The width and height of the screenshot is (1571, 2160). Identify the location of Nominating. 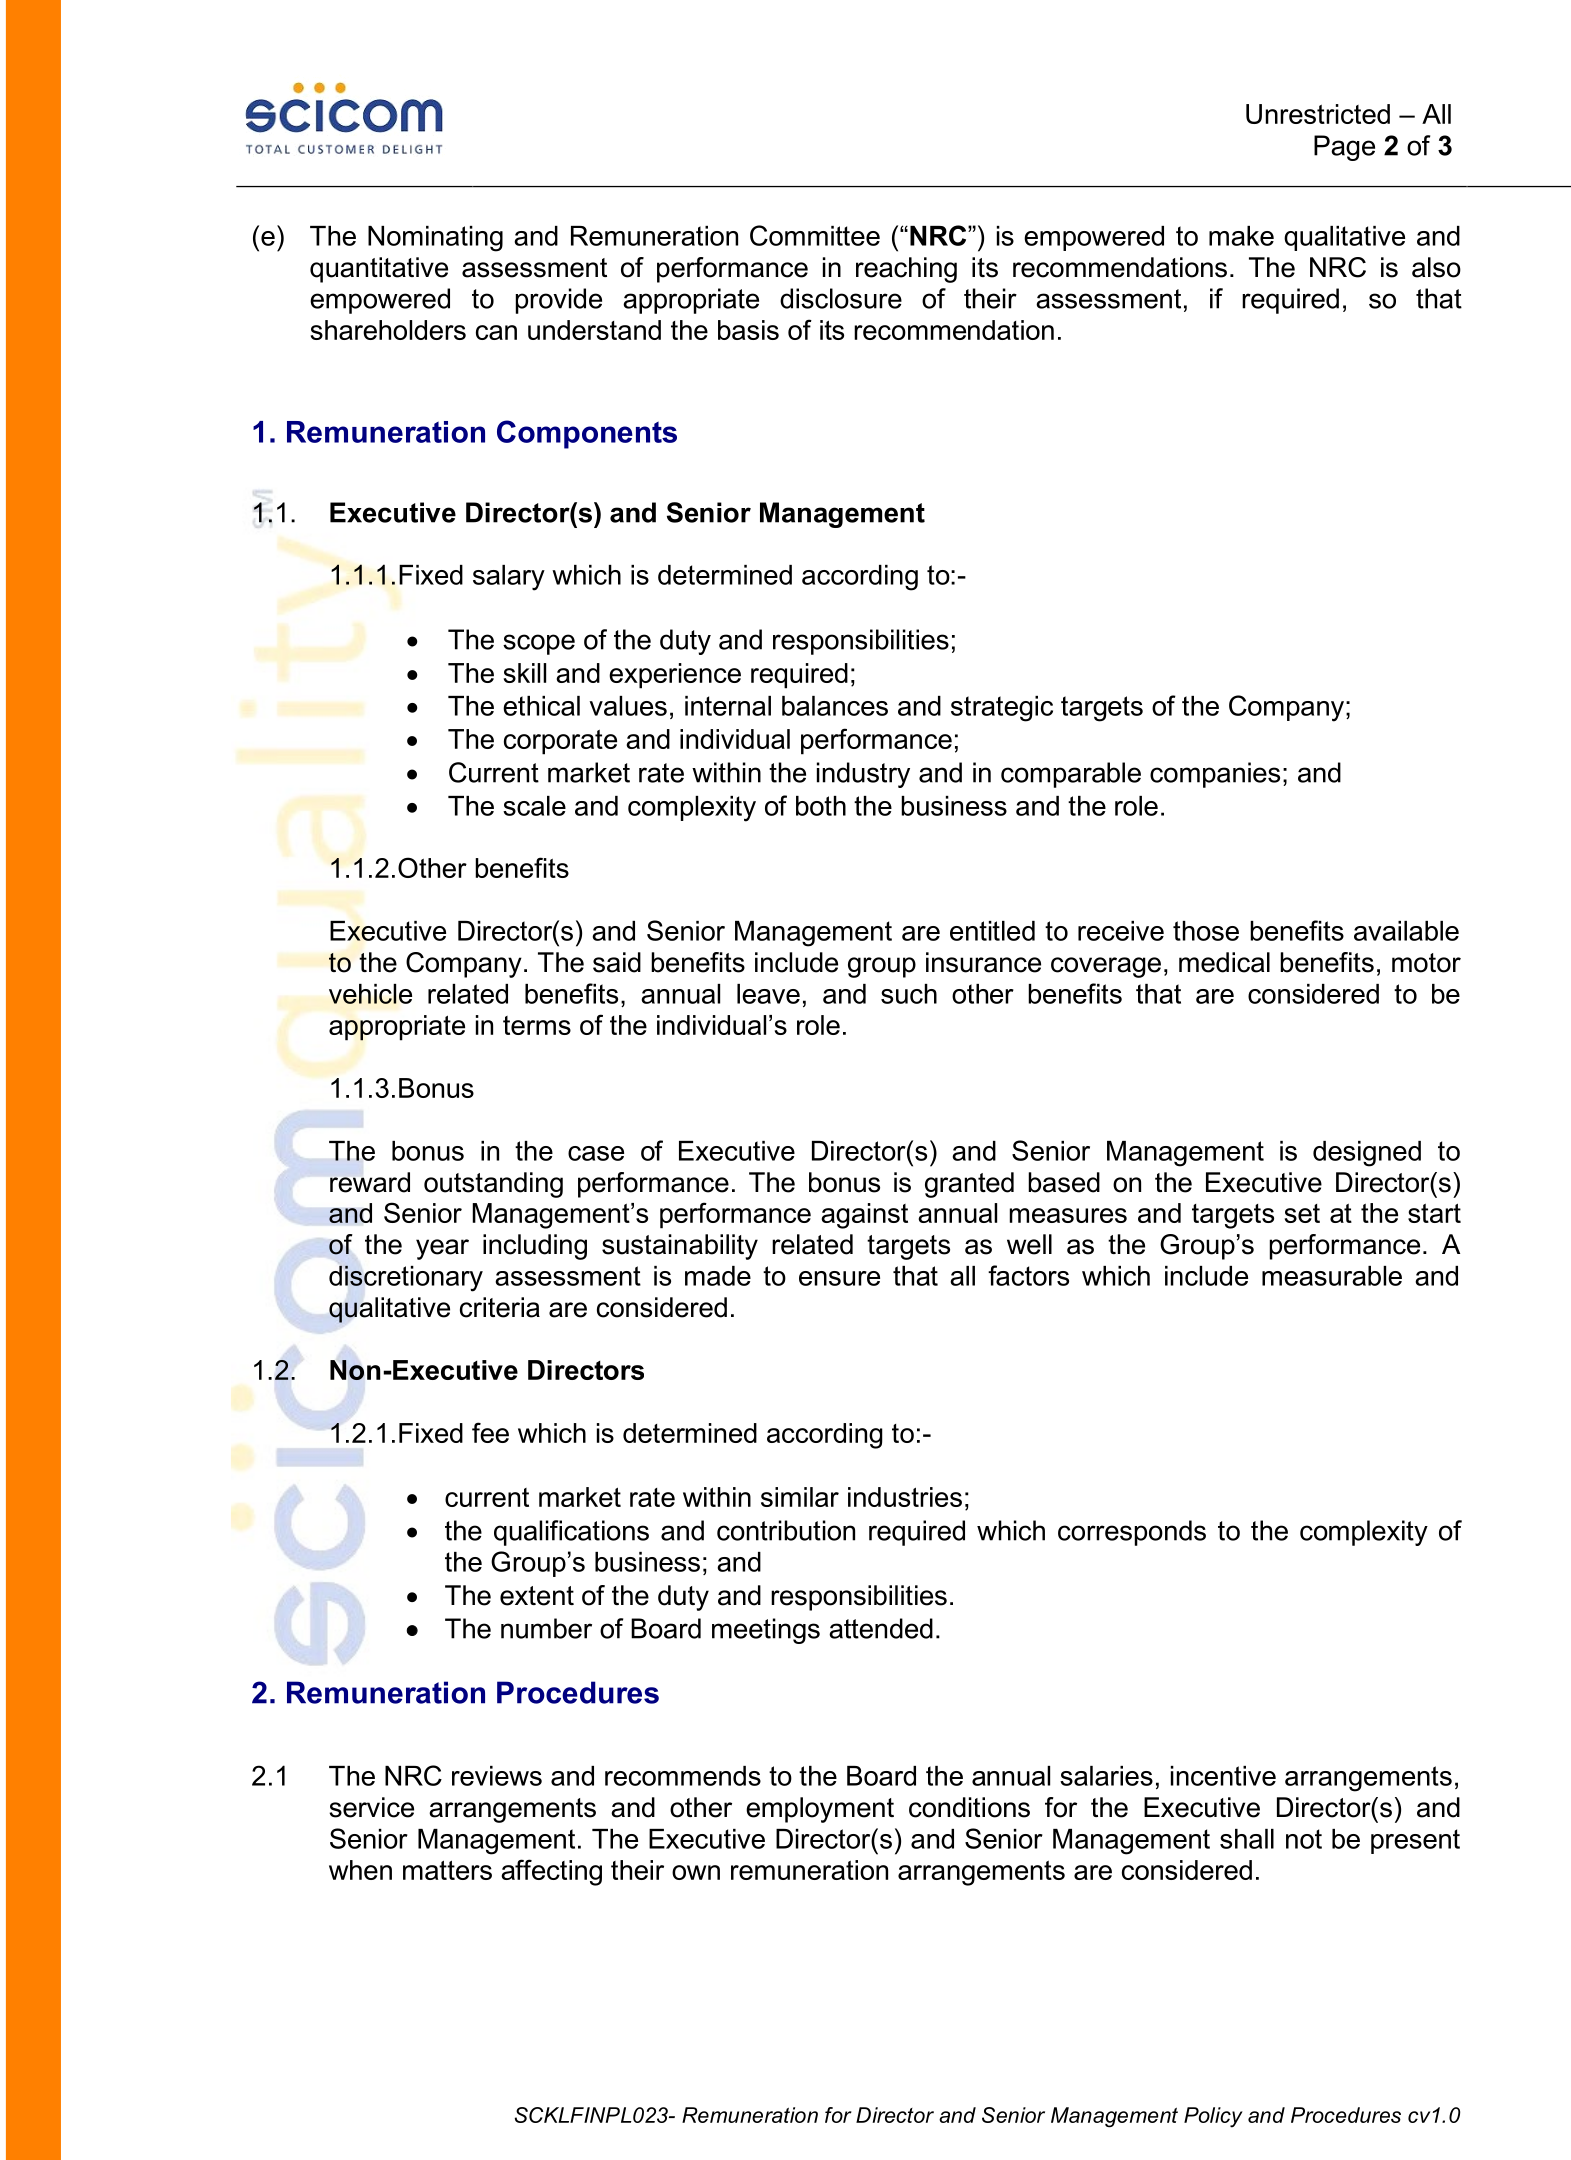
(435, 239).
